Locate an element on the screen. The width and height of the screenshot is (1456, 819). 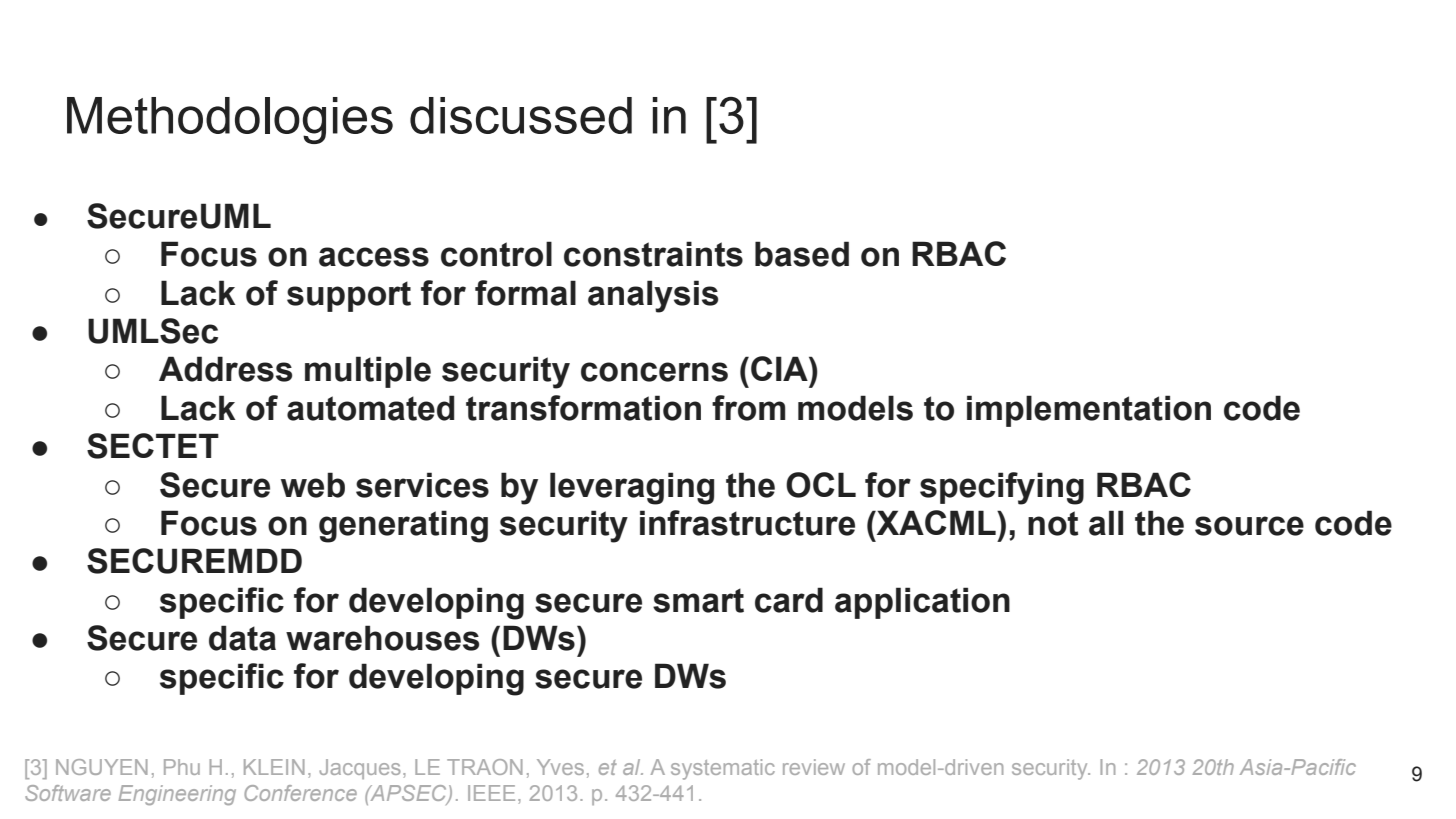
Methodologies is located at coordinates (230, 120).
